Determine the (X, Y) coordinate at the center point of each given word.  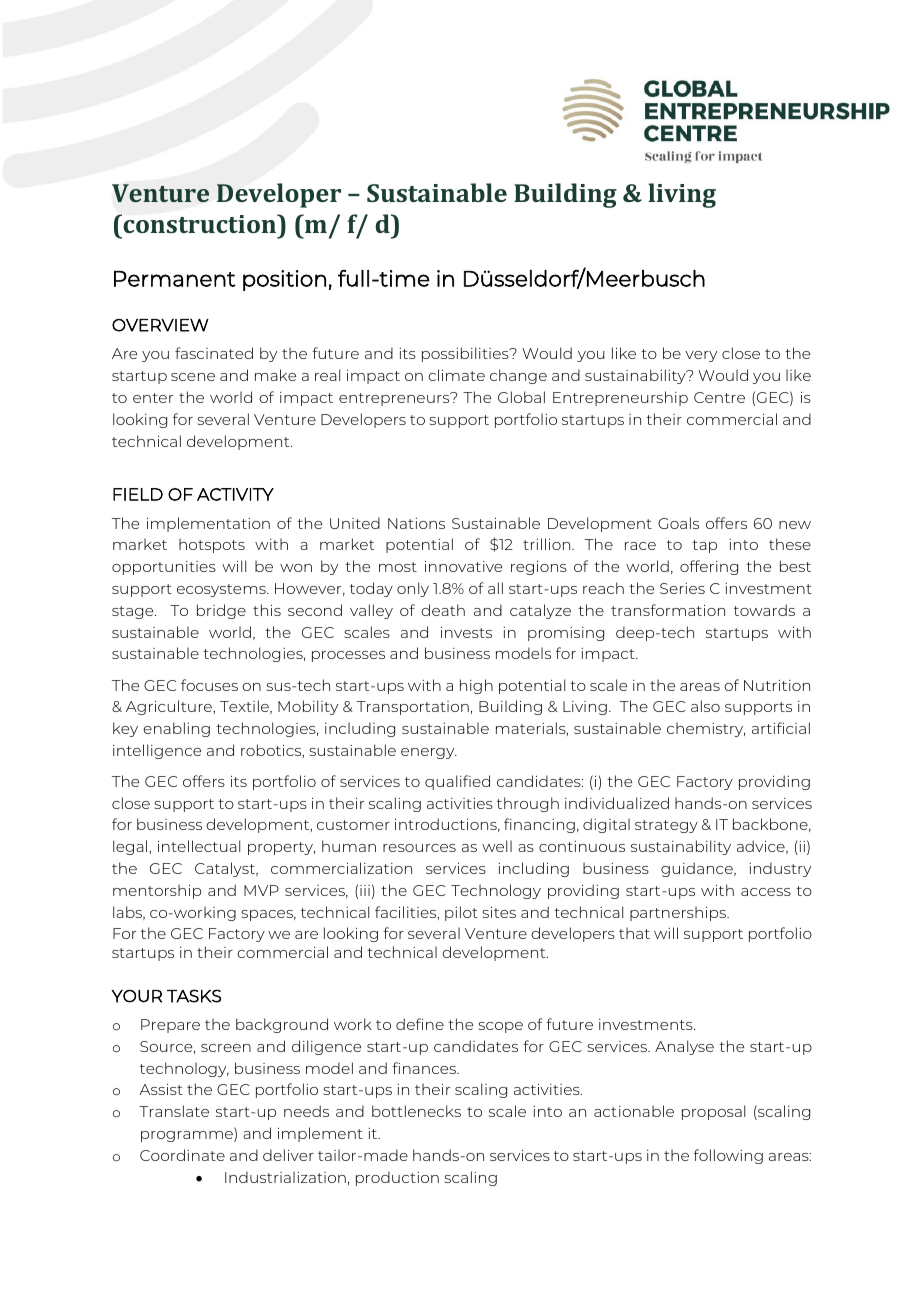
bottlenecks (416, 1111)
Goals (678, 523)
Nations (416, 523)
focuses (209, 685)
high (476, 686)
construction (200, 223)
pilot (461, 913)
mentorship (157, 891)
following (728, 1156)
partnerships (679, 913)
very (701, 356)
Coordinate (182, 1155)
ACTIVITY (235, 494)
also (705, 706)
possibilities (466, 354)
